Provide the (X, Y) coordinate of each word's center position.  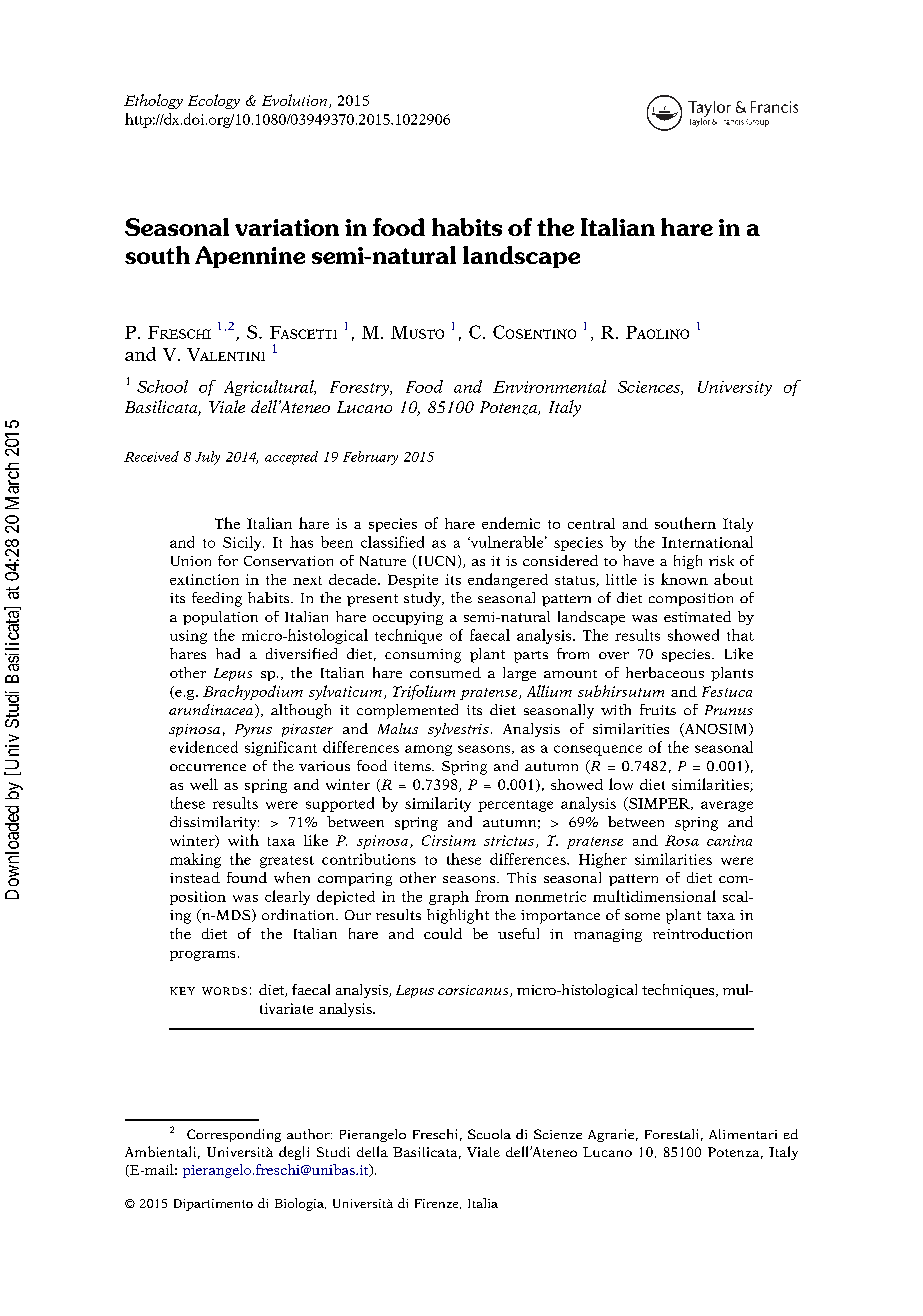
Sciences (650, 388)
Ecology (214, 101)
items (413, 766)
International (707, 542)
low (621, 784)
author (309, 1134)
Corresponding (234, 1135)
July (207, 458)
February (370, 458)
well (204, 784)
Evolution (296, 101)
